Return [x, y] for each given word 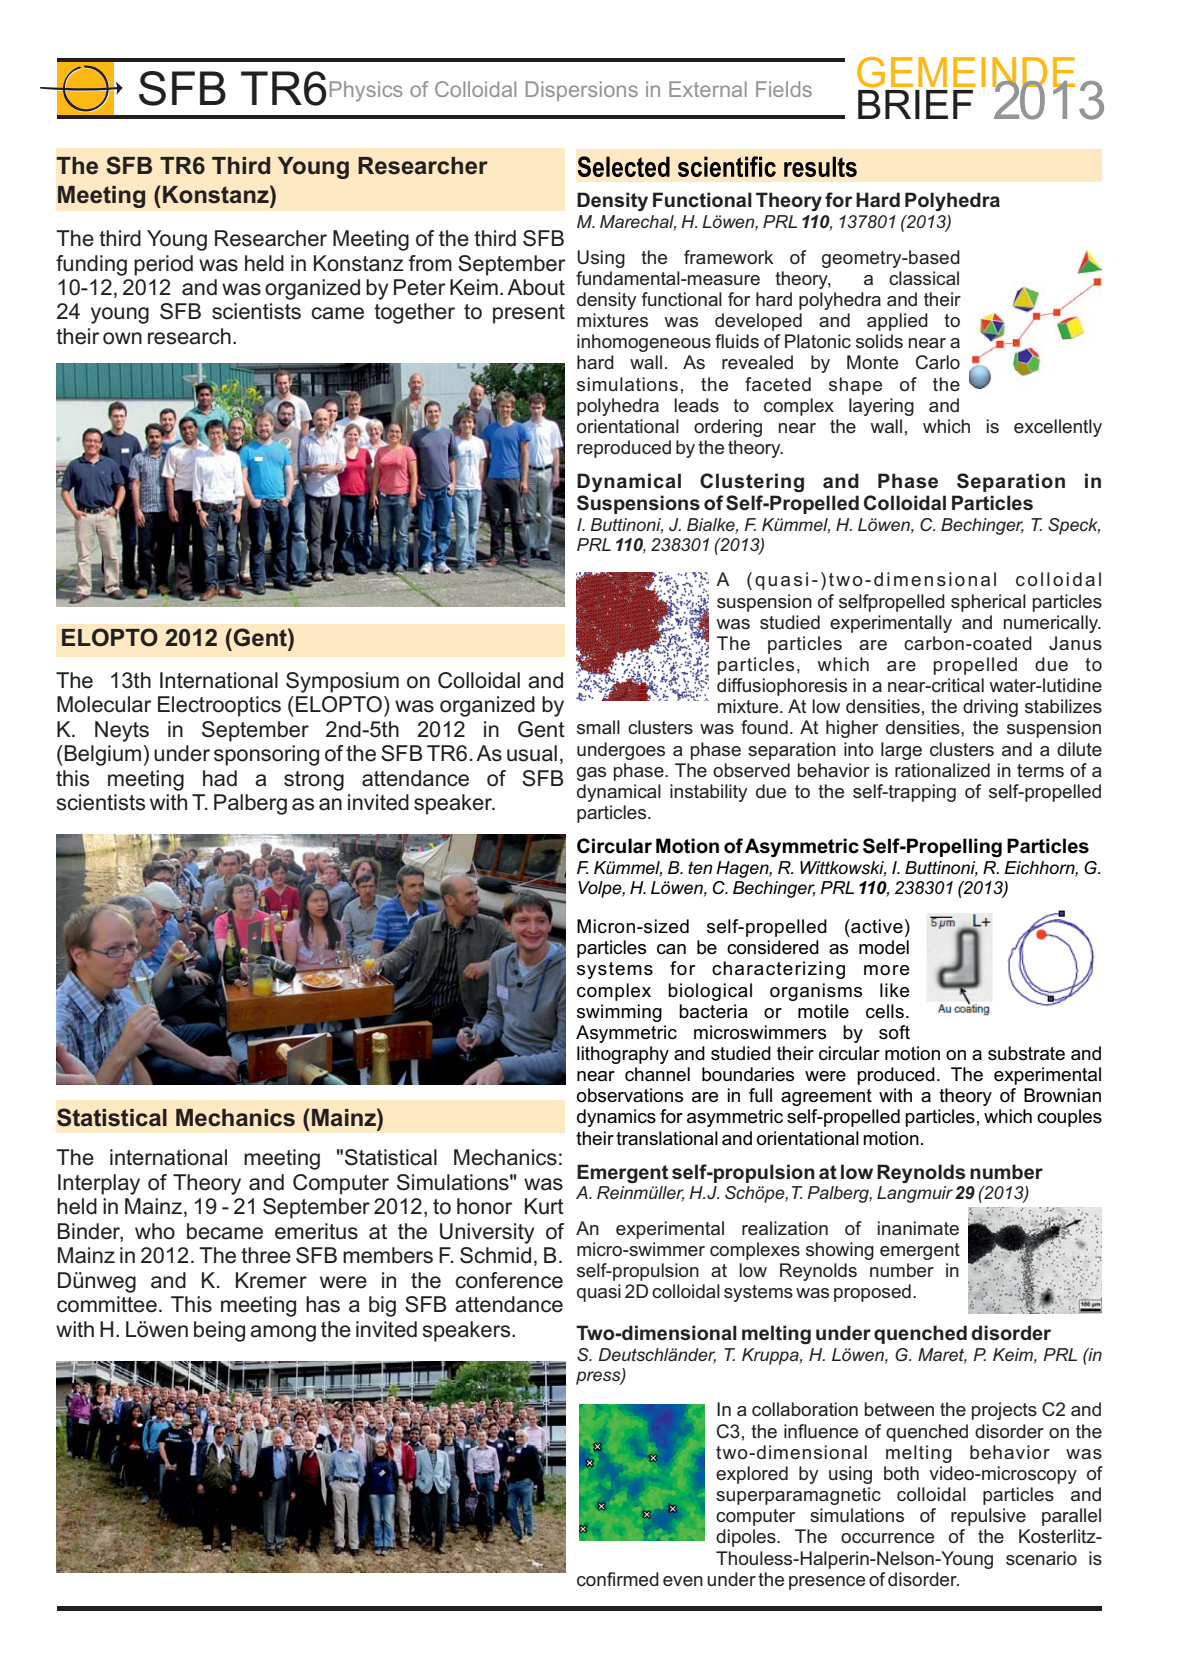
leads [696, 405]
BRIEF [915, 104]
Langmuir [915, 1194]
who [155, 1231]
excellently [1058, 428]
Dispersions [582, 91]
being [219, 1331]
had [220, 778]
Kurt [544, 1206]
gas [591, 774]
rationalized [942, 770]
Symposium [342, 682]
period [163, 265]
